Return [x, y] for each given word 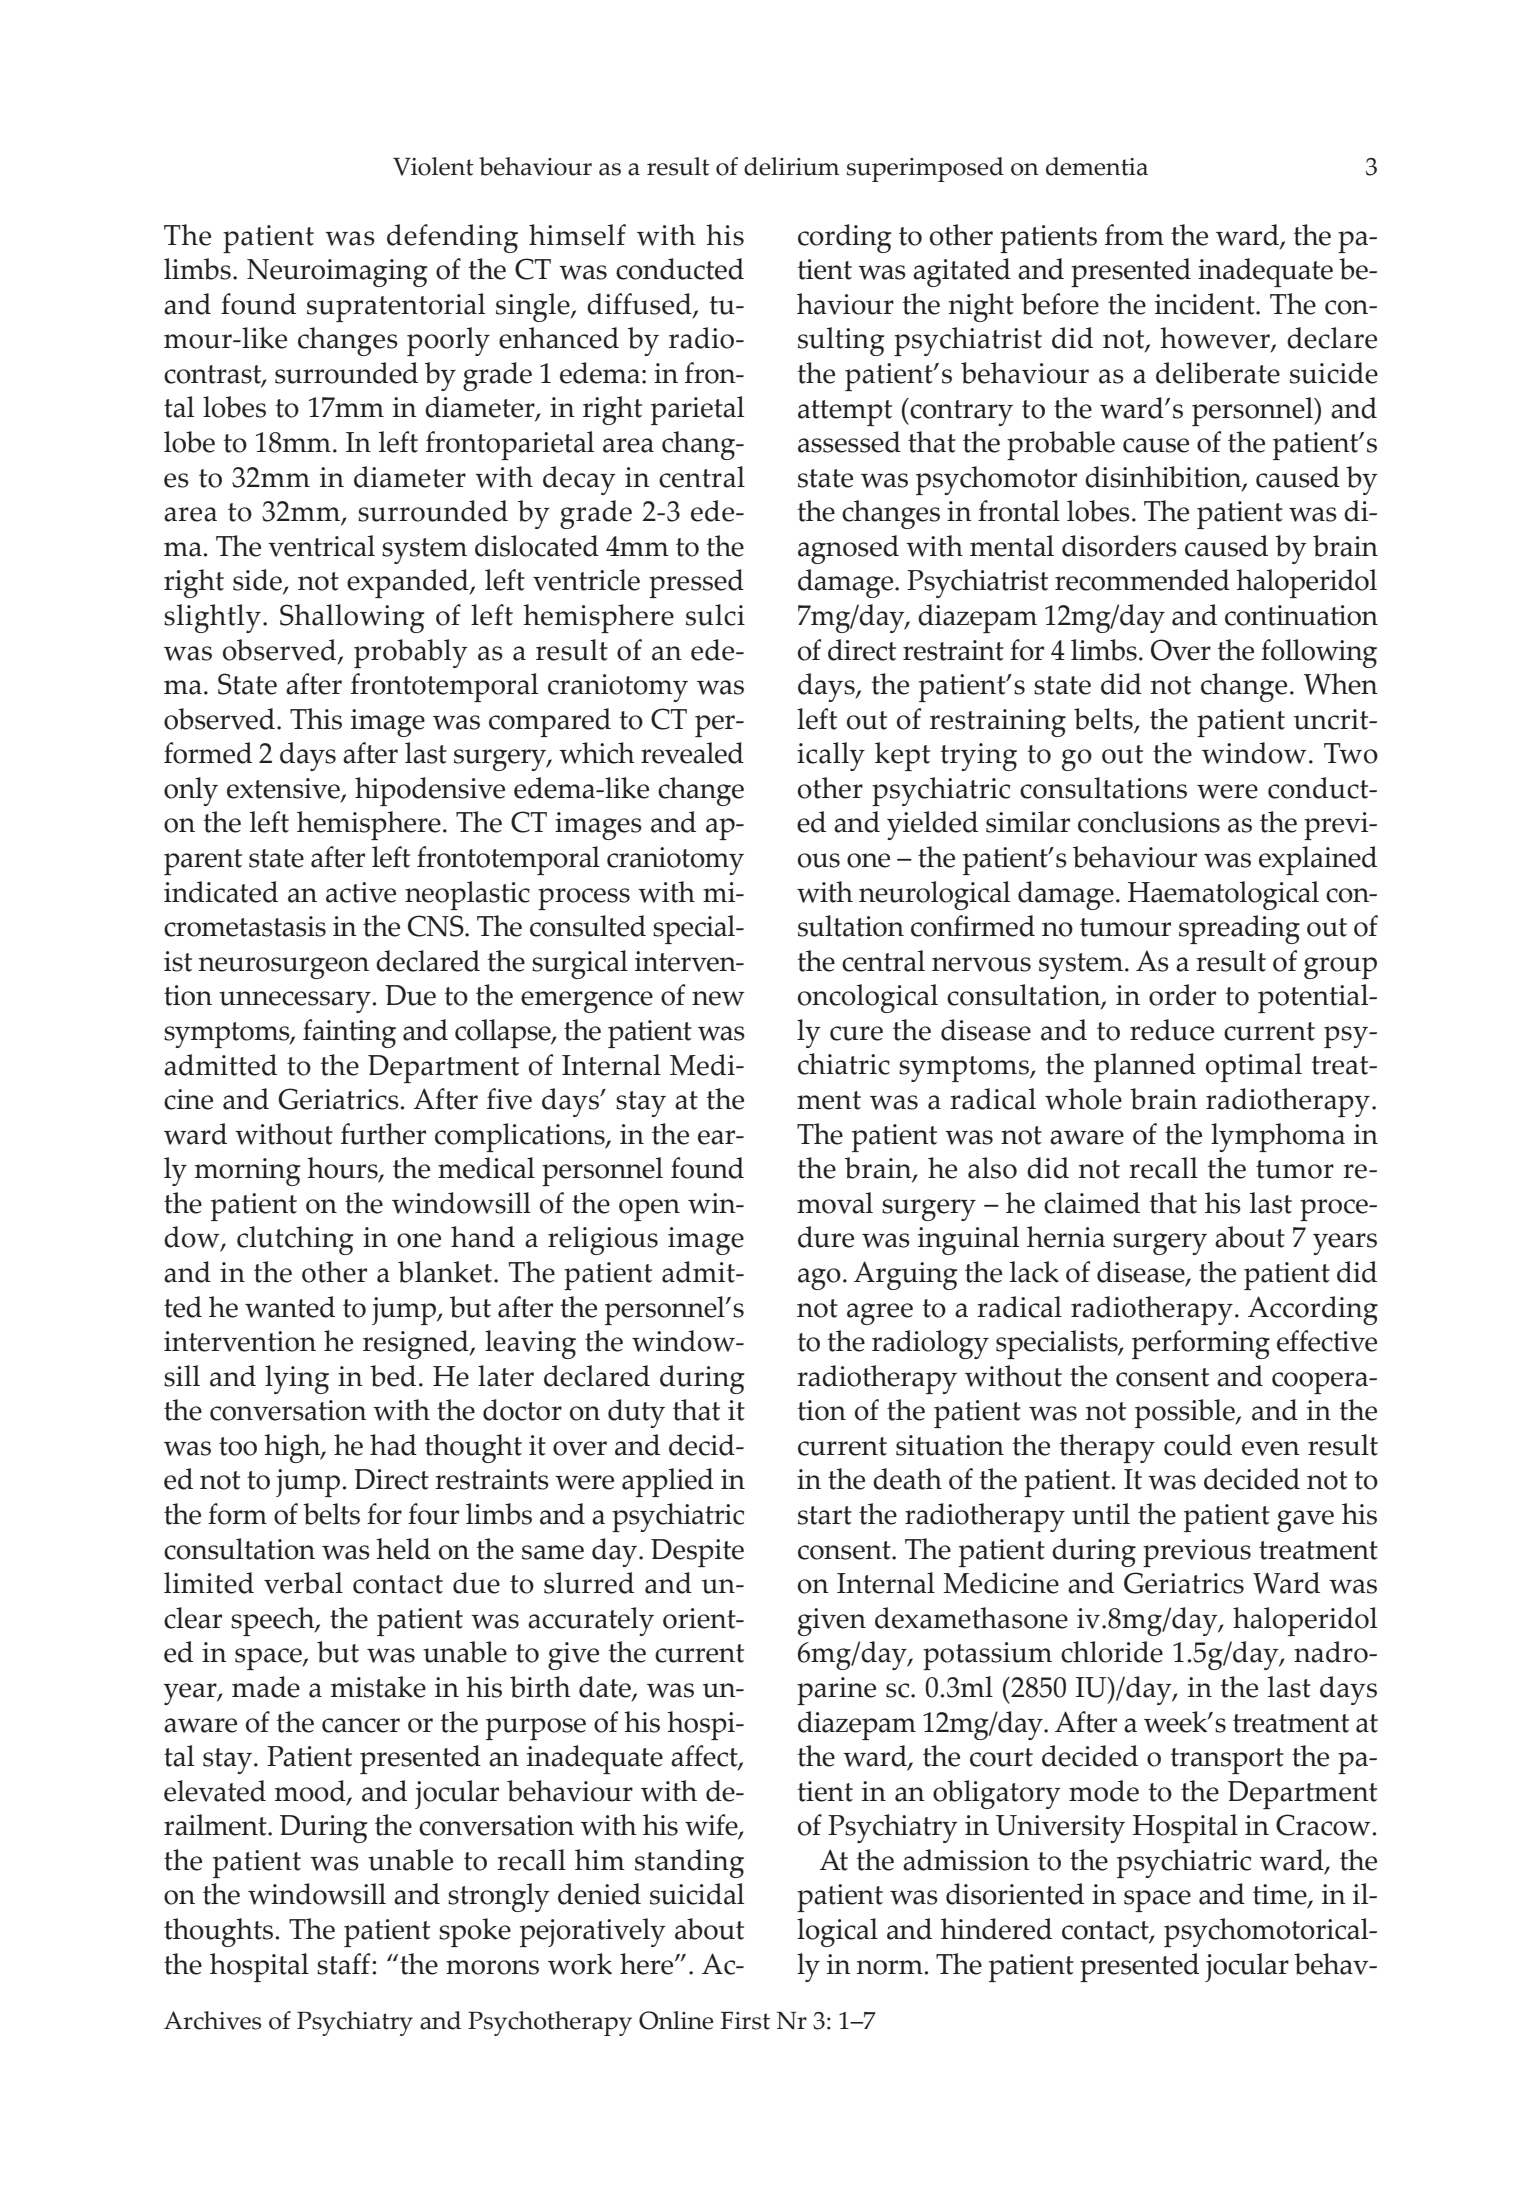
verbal [303, 1583]
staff [345, 1964]
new [718, 998]
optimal [1254, 1067]
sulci [715, 615]
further [383, 1134]
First [745, 2021]
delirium [791, 166]
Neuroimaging [337, 273]
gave [1305, 1521]
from [1134, 235]
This [316, 719]
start [825, 1515]
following [1319, 653]
